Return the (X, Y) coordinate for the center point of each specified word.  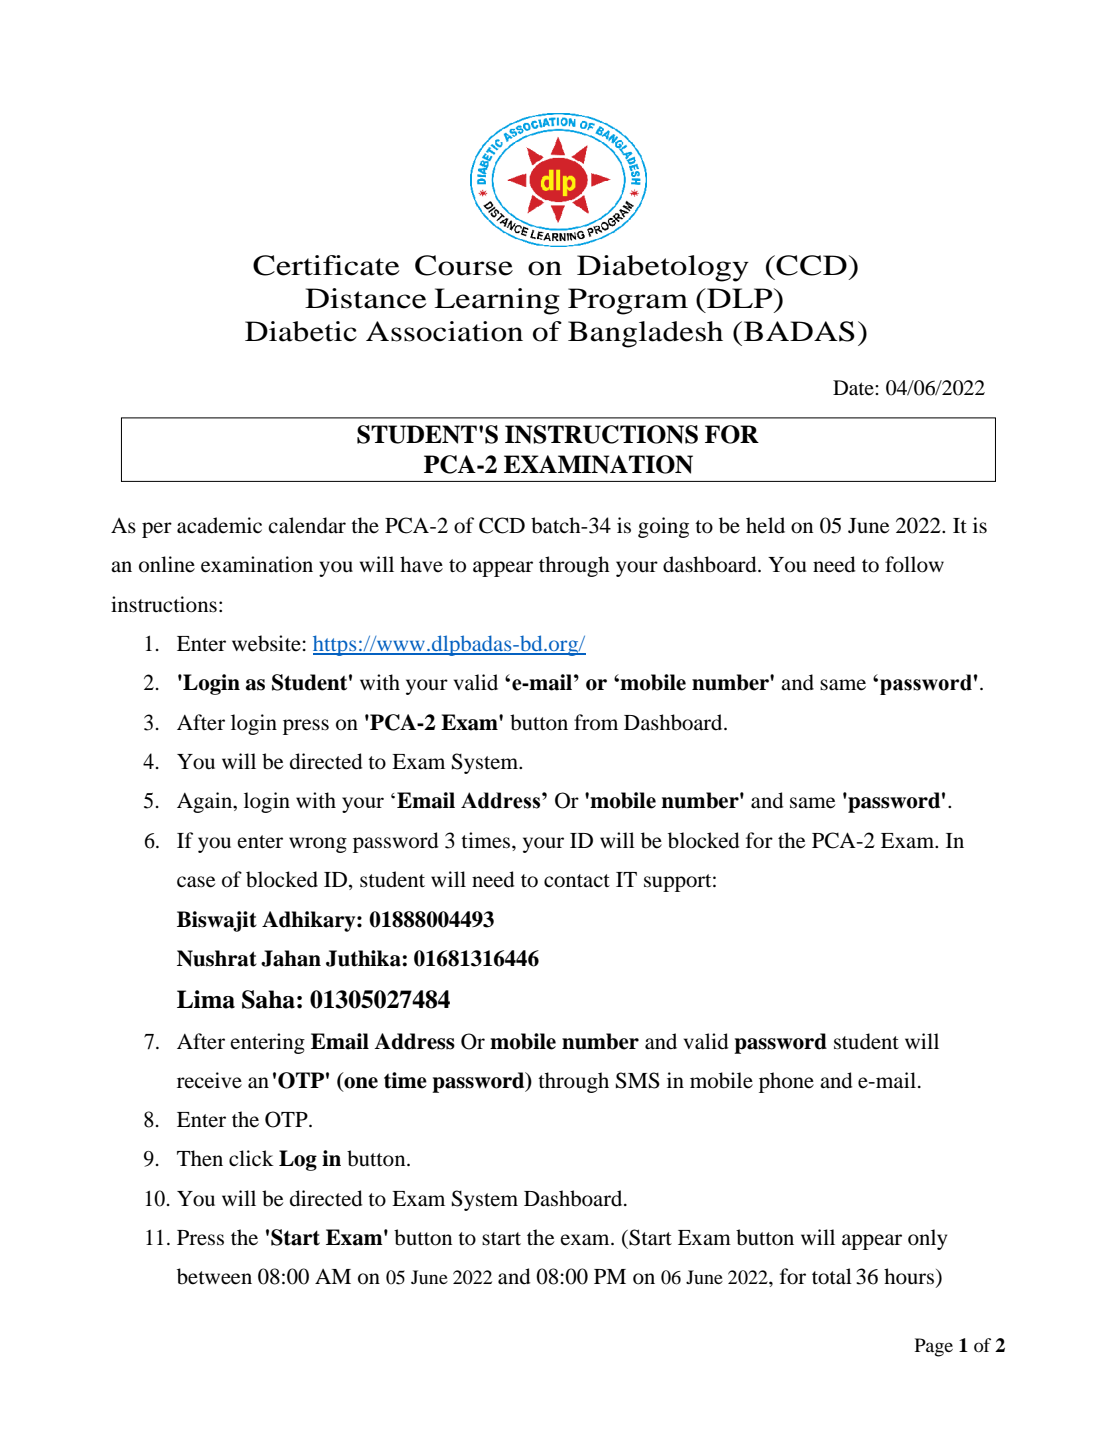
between (214, 1276)
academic (219, 525)
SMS (638, 1080)
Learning (497, 301)
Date (854, 388)
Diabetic (301, 331)
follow (914, 564)
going (663, 527)
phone (786, 1082)
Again (206, 802)
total (832, 1276)
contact (577, 881)
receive (209, 1080)
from (596, 722)
